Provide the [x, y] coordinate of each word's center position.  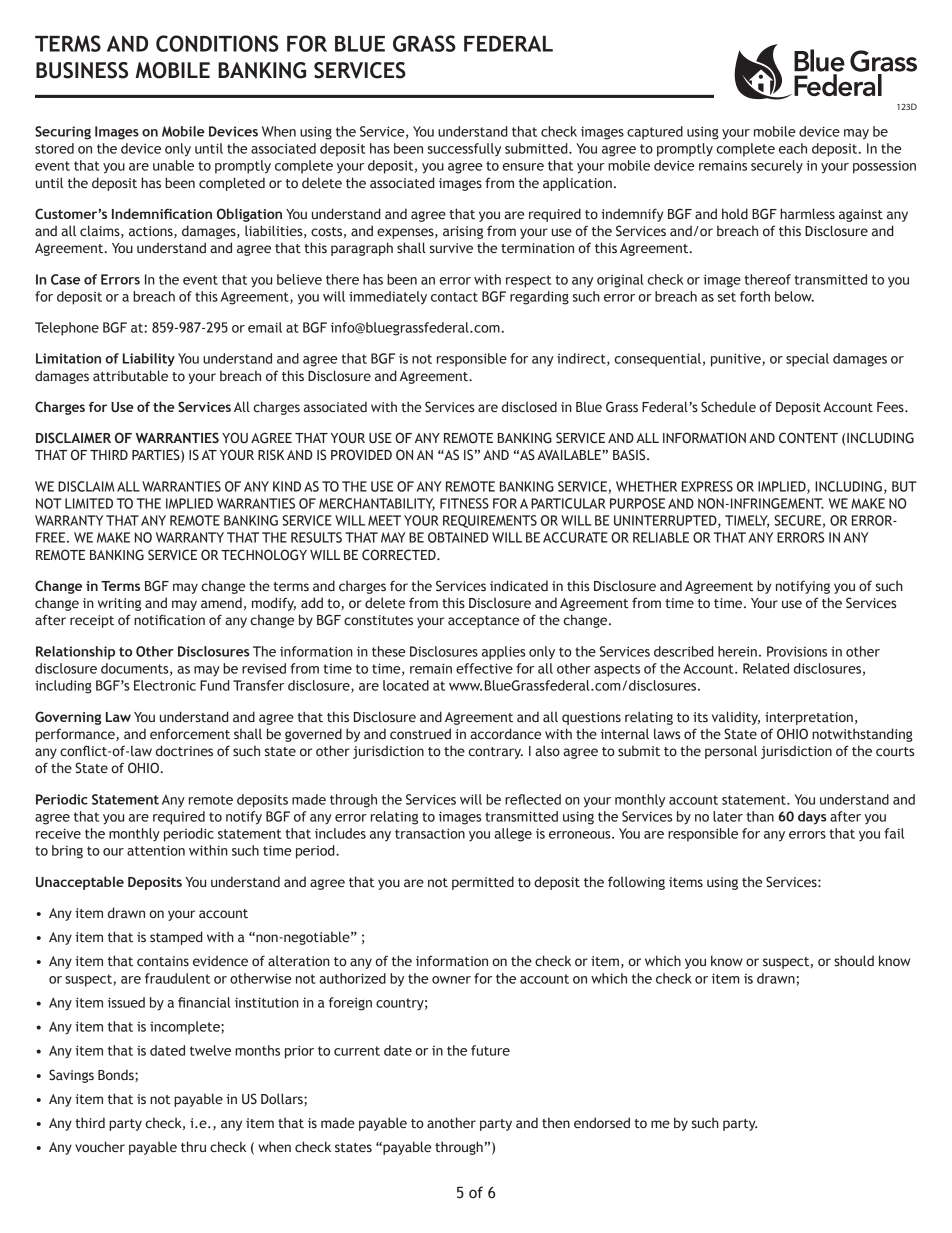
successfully [464, 150]
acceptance [483, 622]
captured [655, 133]
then [556, 1123]
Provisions [797, 651]
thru [193, 1146]
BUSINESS [82, 70]
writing [119, 604]
